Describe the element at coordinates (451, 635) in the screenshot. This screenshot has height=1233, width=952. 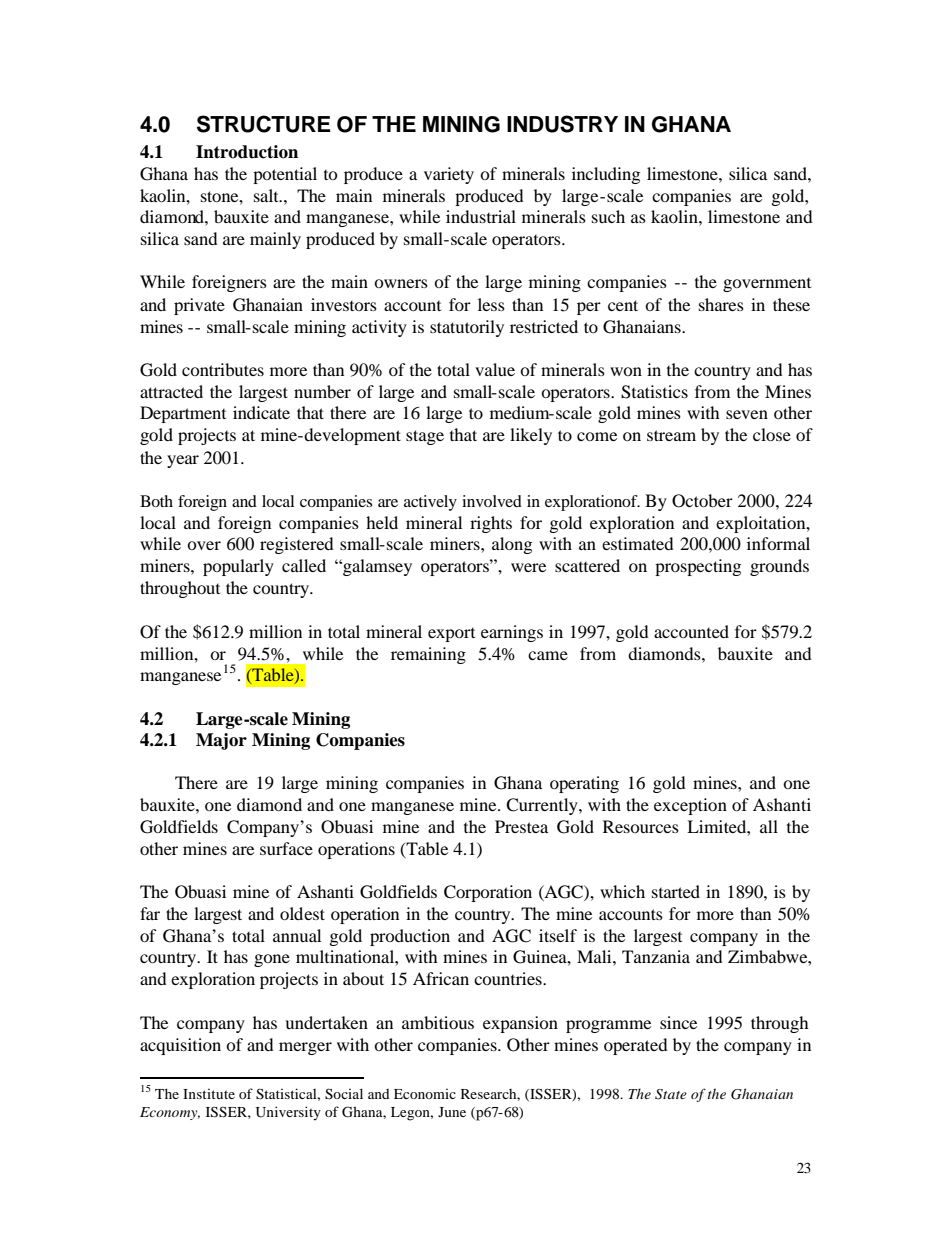
I see `export` at that location.
